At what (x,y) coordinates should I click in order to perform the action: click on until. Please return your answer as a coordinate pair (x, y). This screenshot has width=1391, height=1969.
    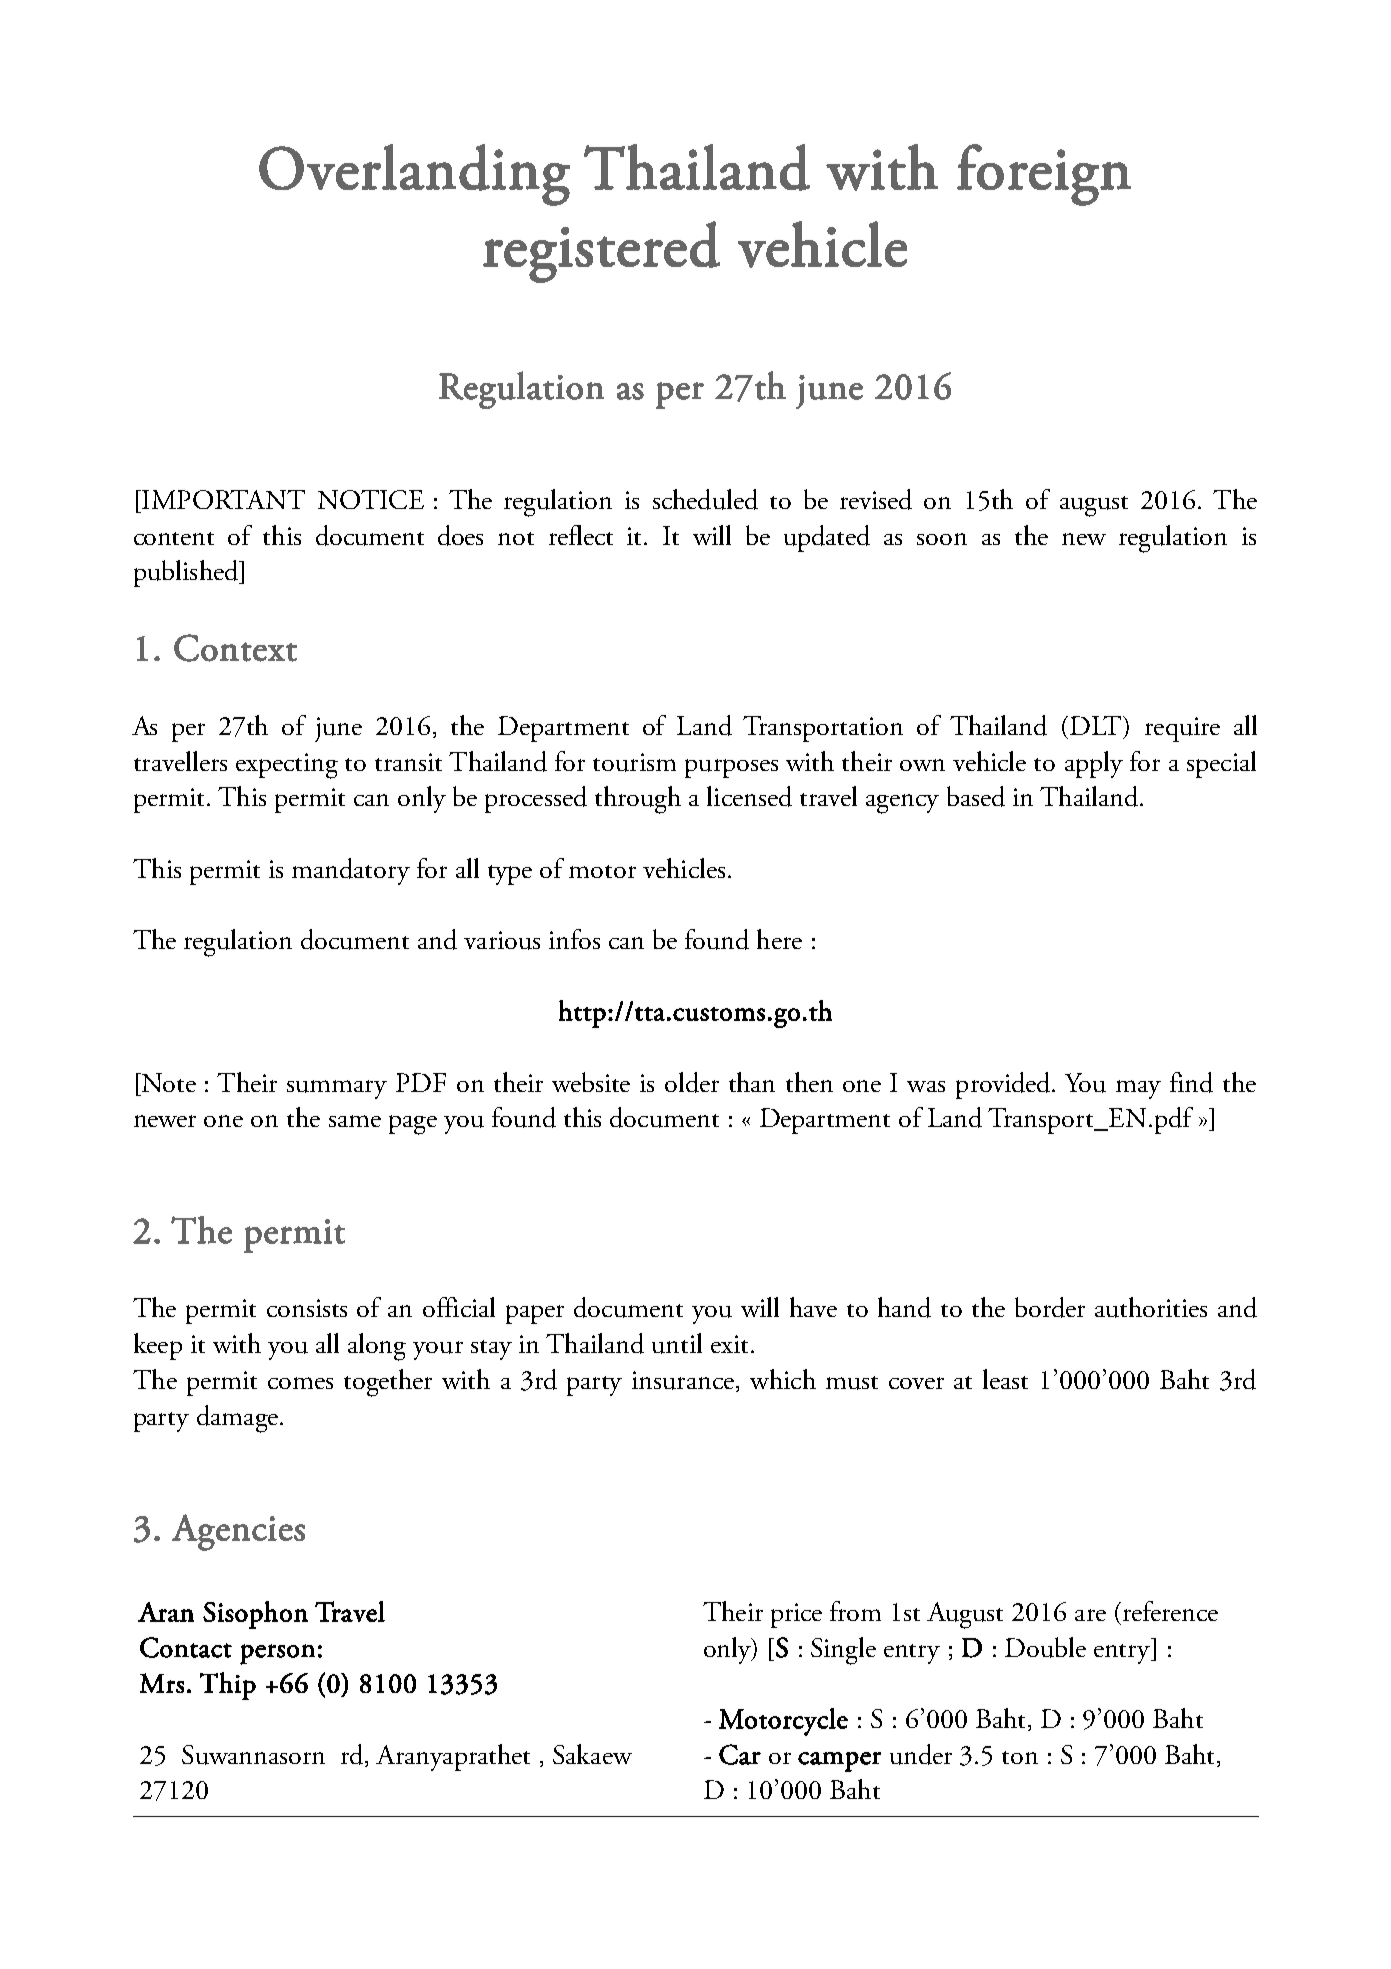
    Looking at the image, I should click on (677, 1343).
